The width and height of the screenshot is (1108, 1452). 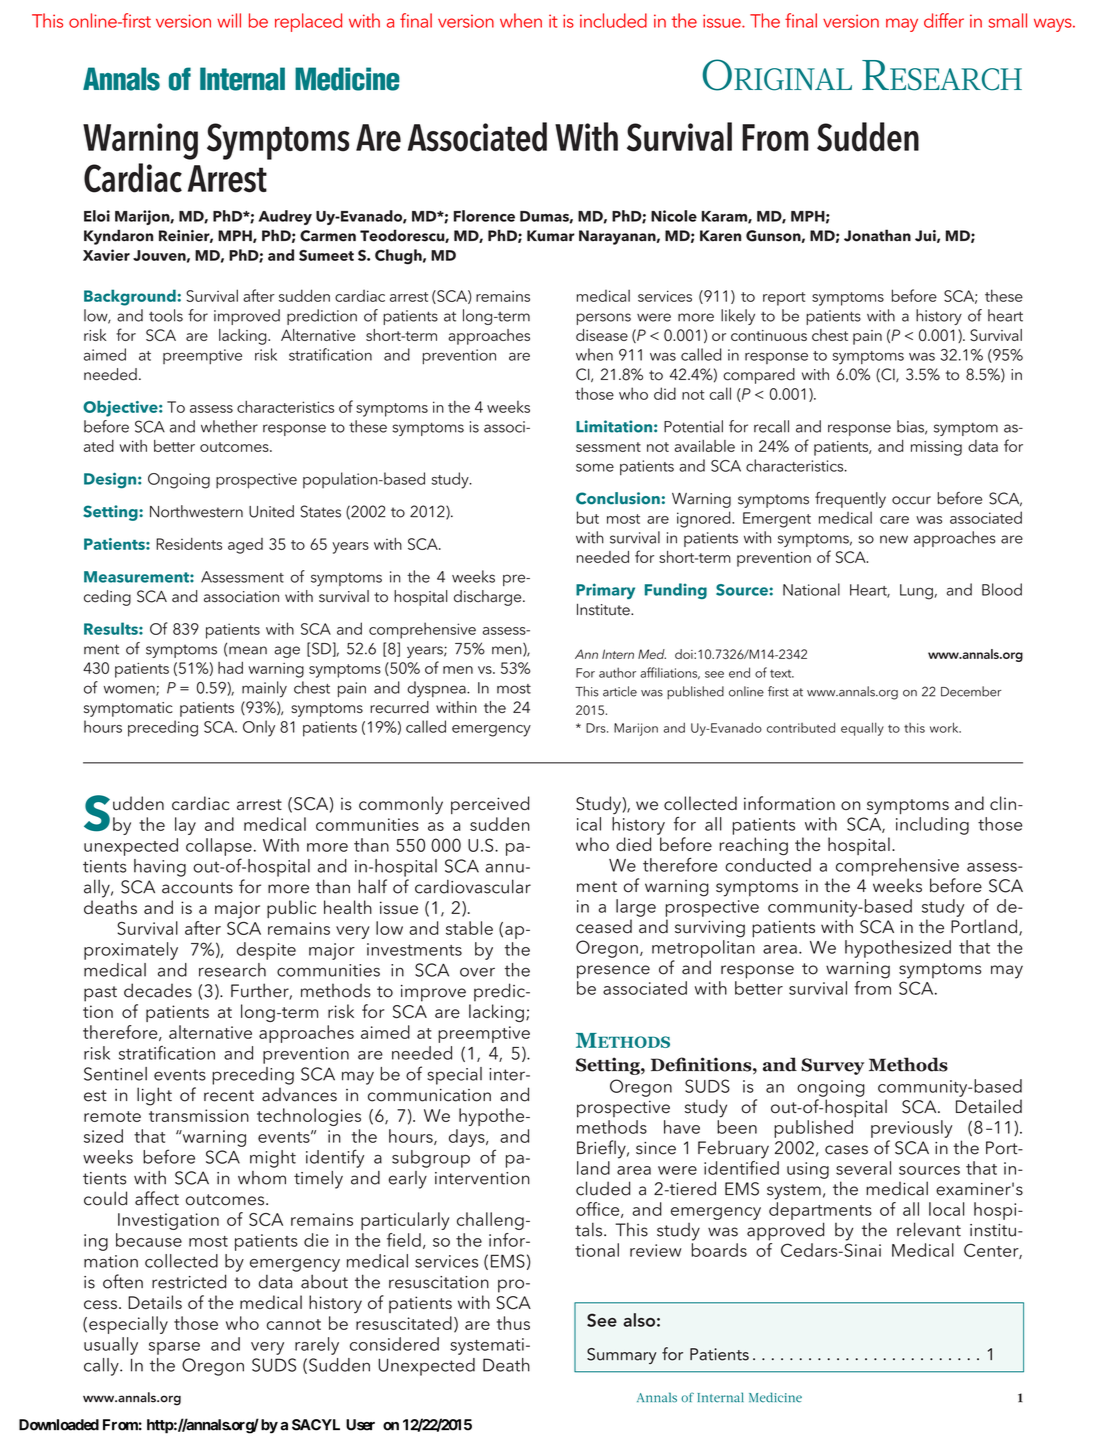 What do you see at coordinates (597, 728) in the screenshot?
I see `Drs` at bounding box center [597, 728].
